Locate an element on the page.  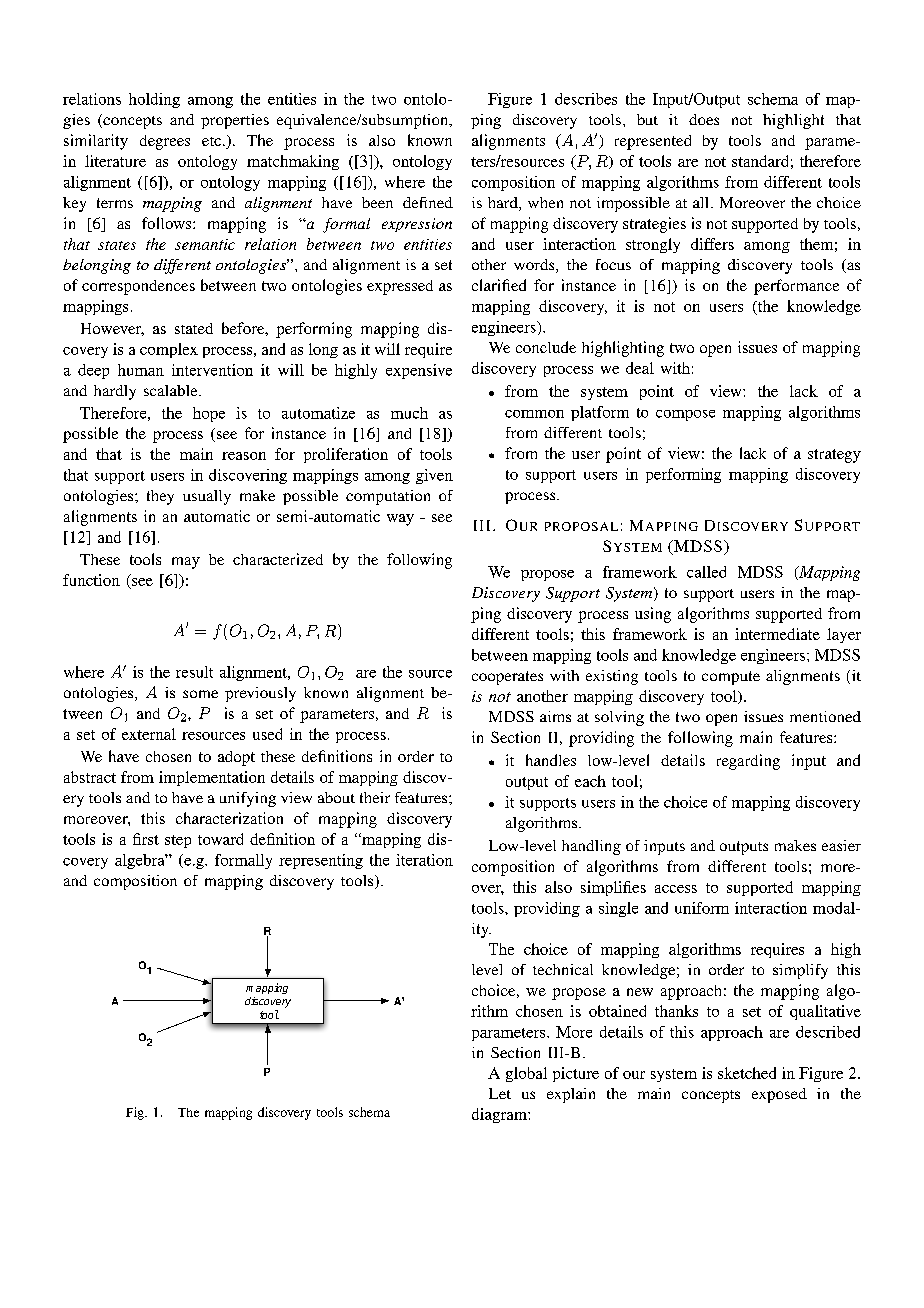
intermediate is located at coordinates (777, 634).
